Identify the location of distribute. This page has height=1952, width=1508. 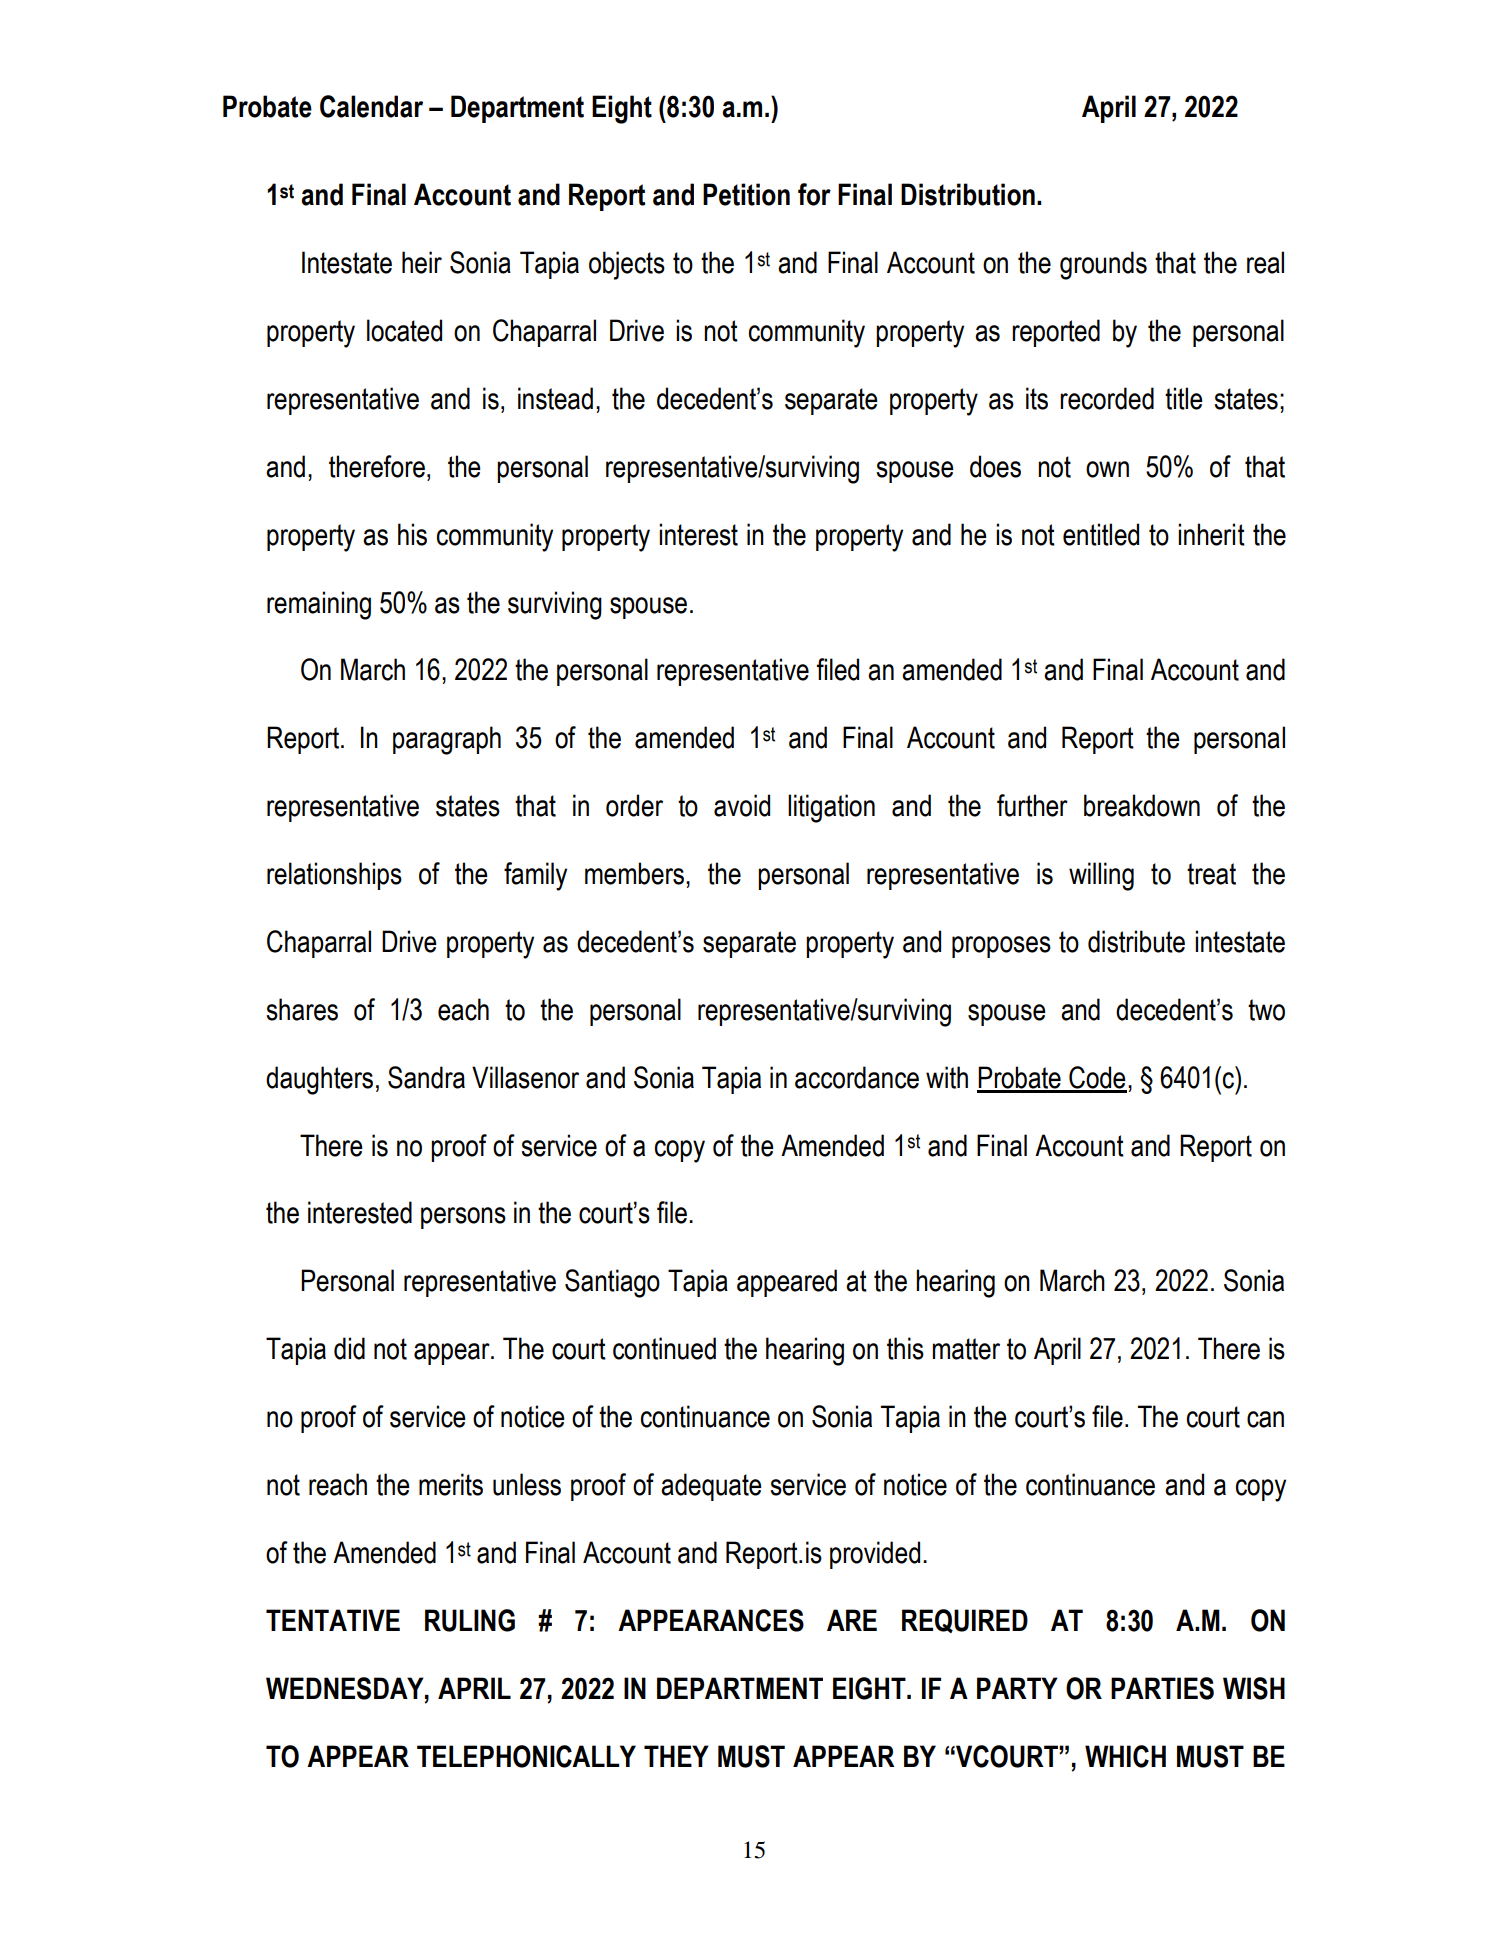
(1136, 941).
